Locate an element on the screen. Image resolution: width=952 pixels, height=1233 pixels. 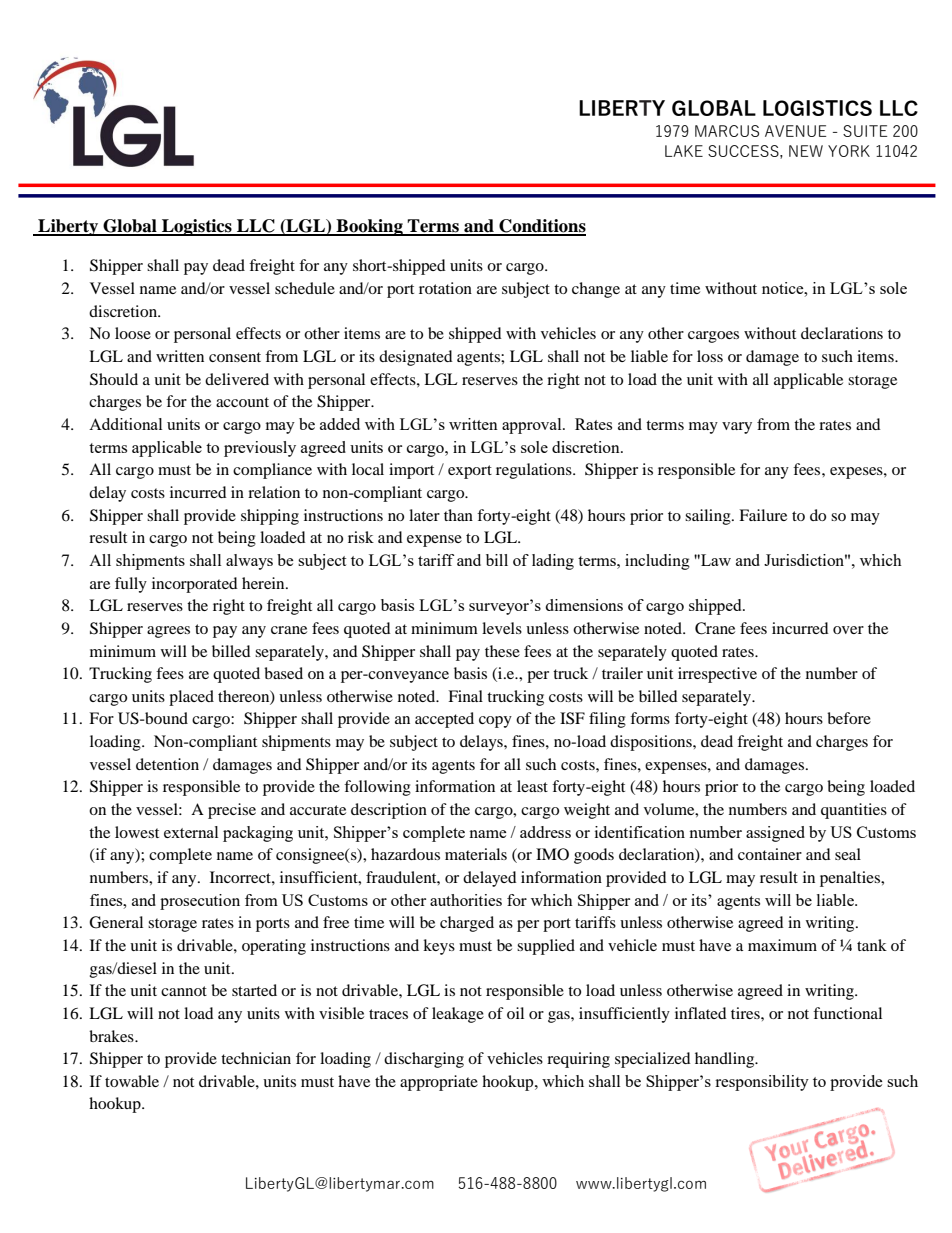
before is located at coordinates (849, 718).
